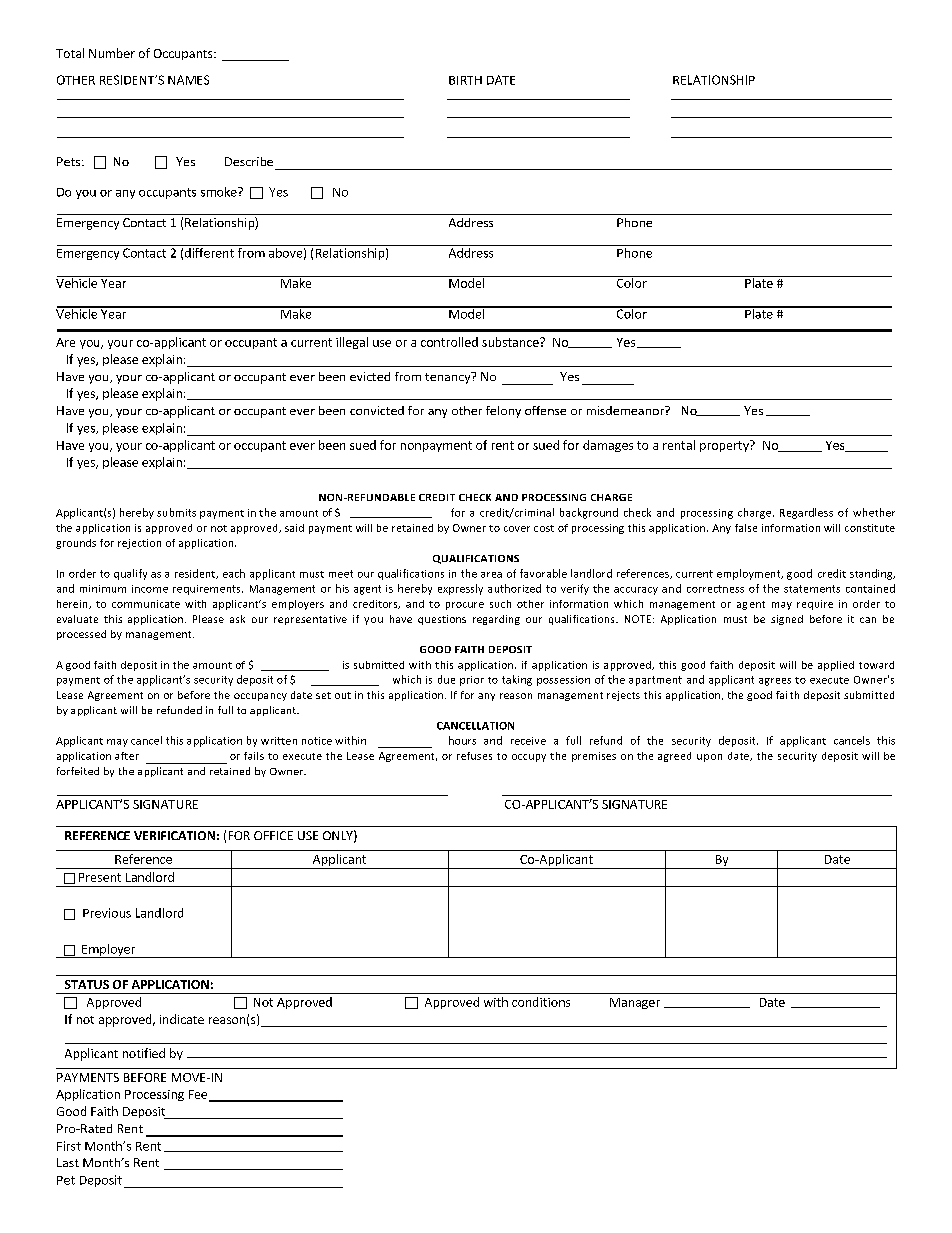 The height and width of the screenshot is (1233, 952). What do you see at coordinates (511, 342) in the screenshot?
I see `substance` at bounding box center [511, 342].
